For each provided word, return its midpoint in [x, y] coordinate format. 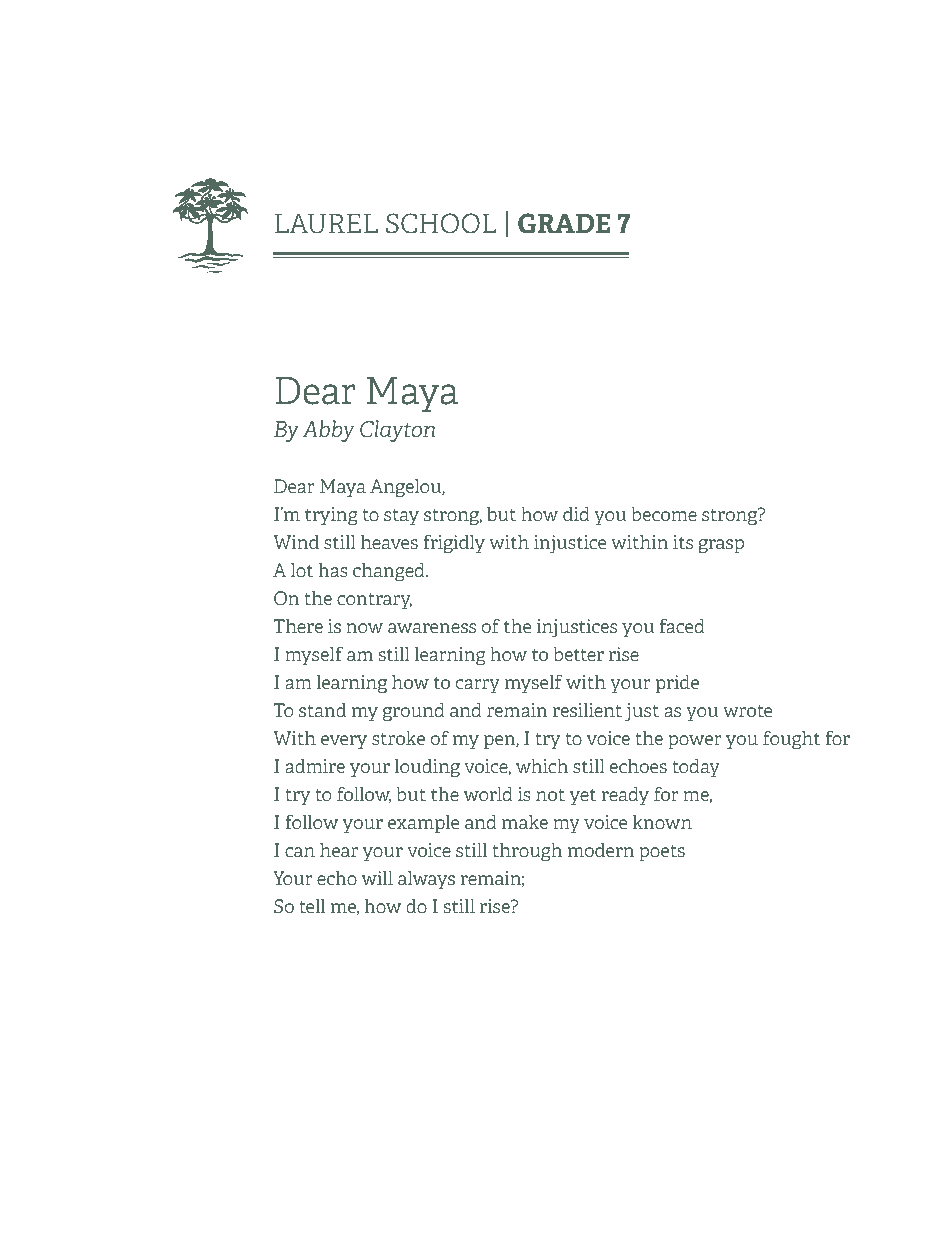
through [527, 852]
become [664, 514]
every [344, 742]
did [576, 514]
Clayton [397, 431]
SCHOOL [441, 223]
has [333, 570]
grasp [721, 546]
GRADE [564, 223]
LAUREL [326, 224]
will [377, 878]
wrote [747, 711]
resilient [587, 710]
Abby [328, 431]
